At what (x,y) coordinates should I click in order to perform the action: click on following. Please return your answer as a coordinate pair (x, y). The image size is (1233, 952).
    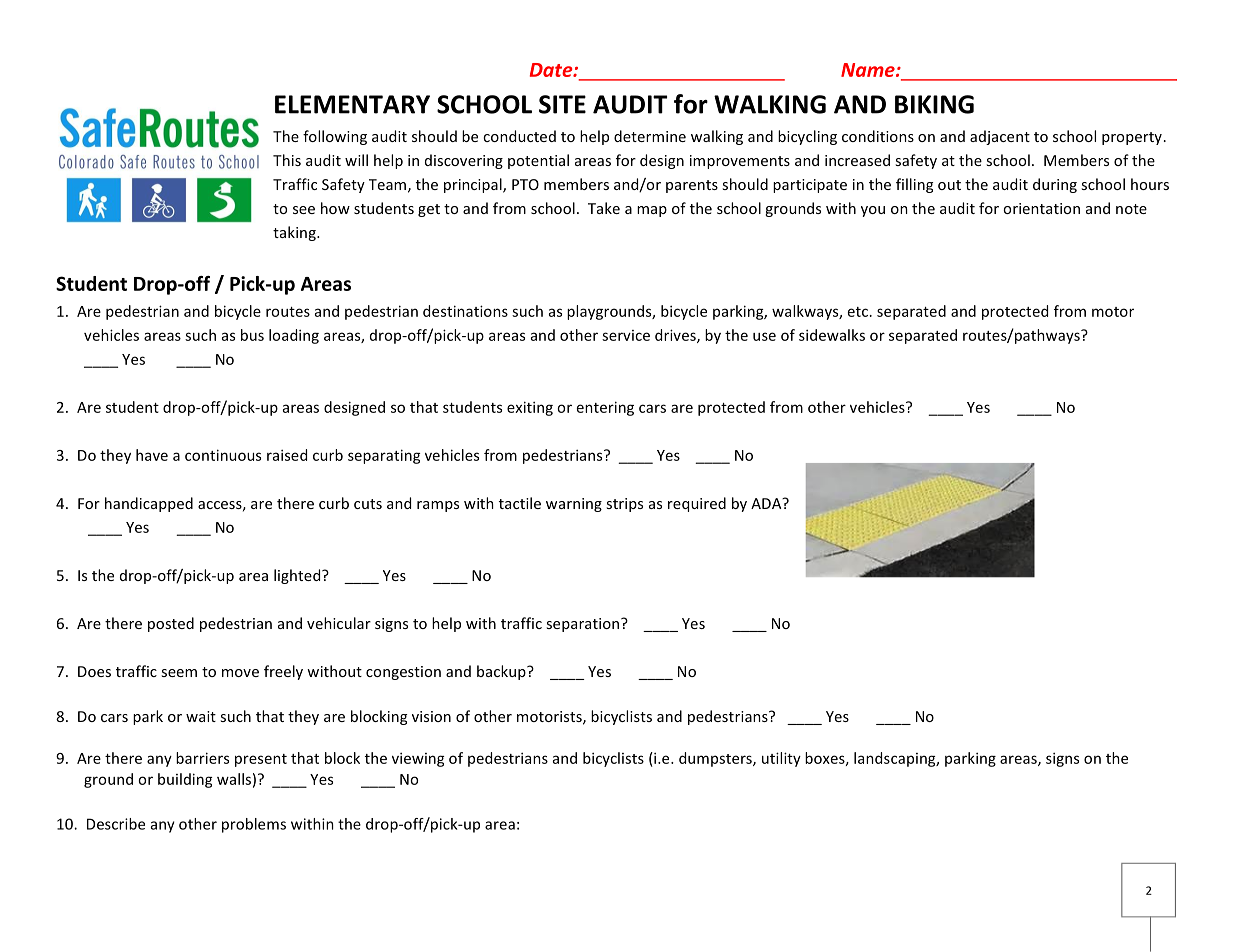
    Looking at the image, I should click on (335, 137).
